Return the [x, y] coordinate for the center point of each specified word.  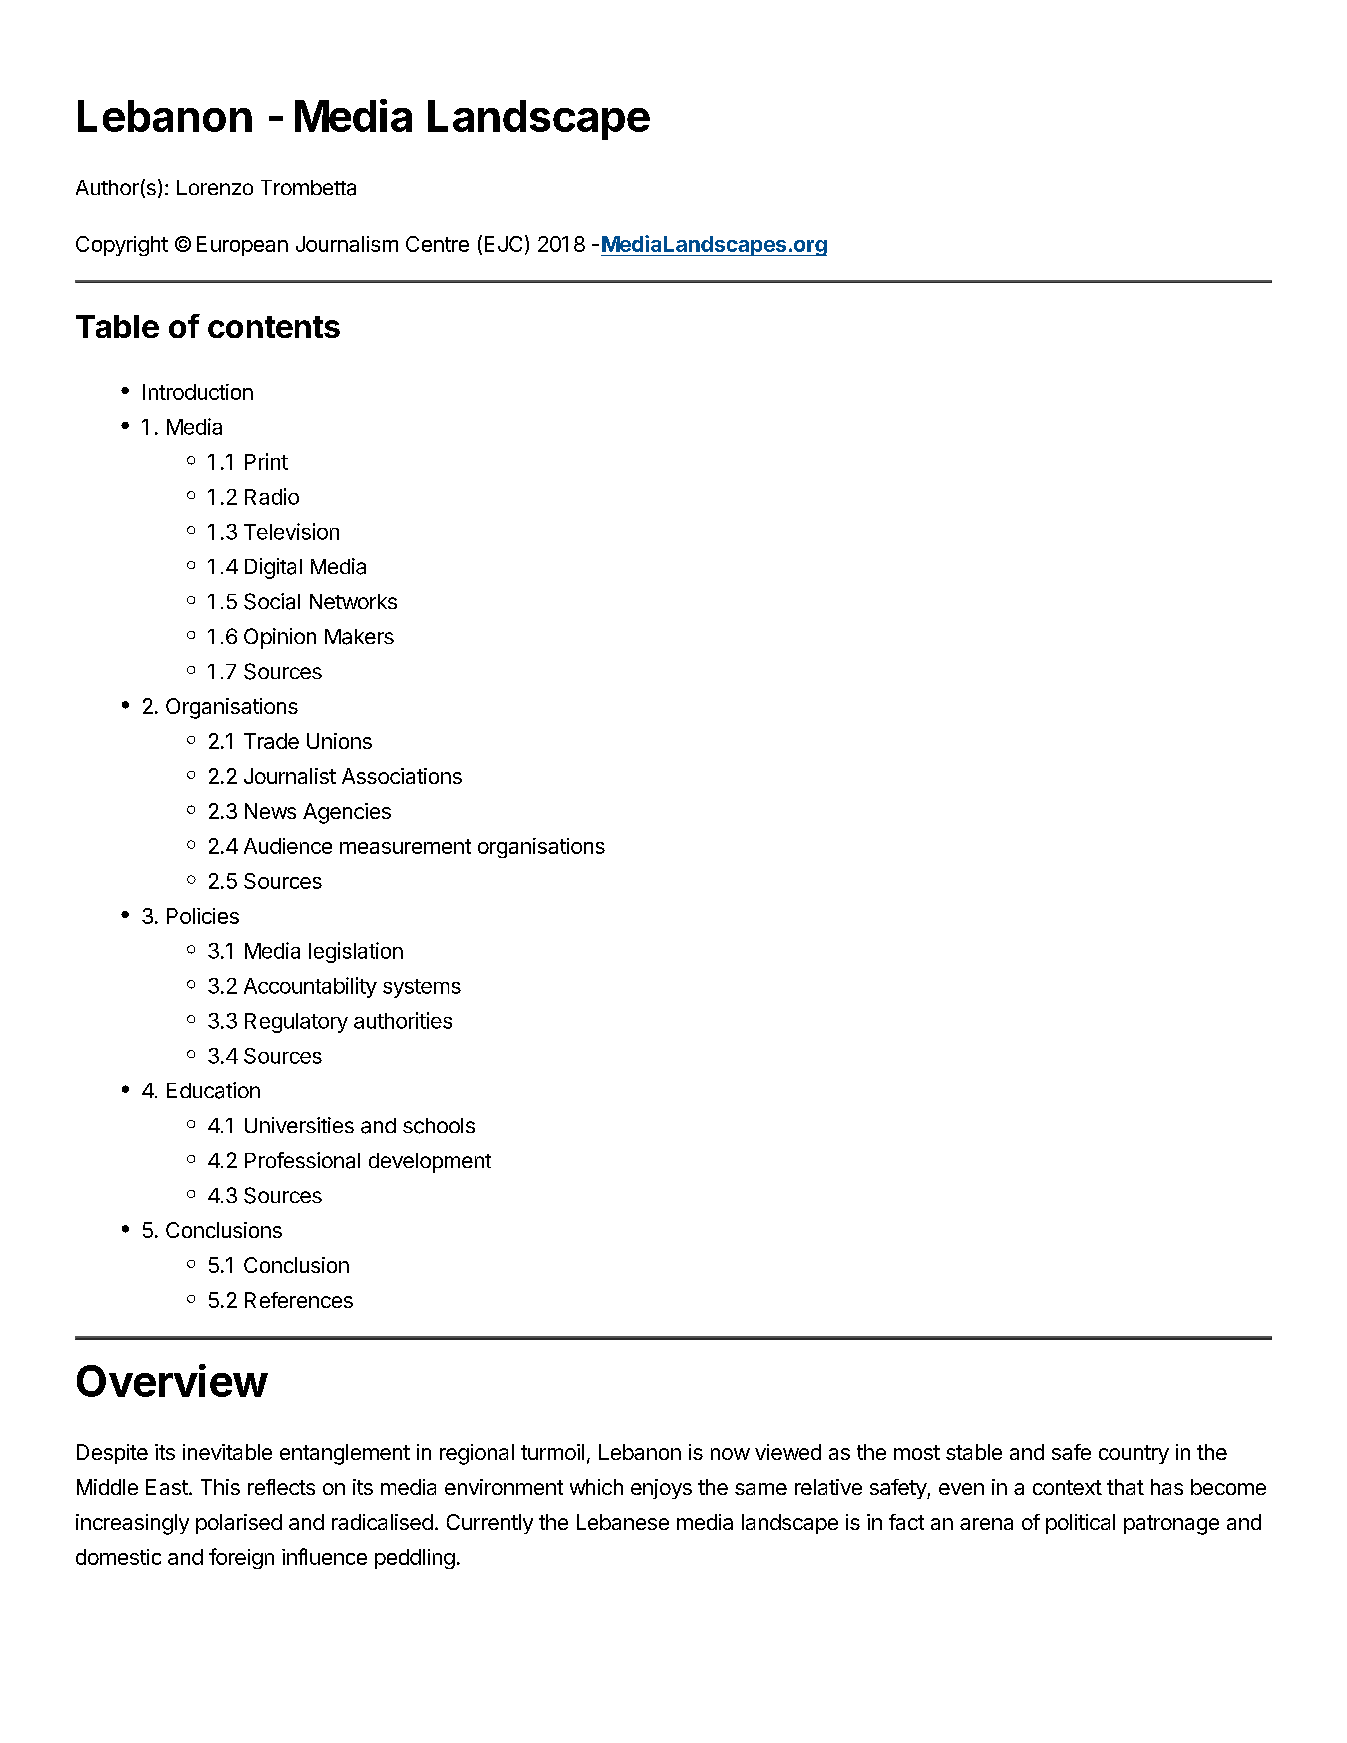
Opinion [280, 638]
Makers [359, 637]
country [1134, 1454]
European [242, 246]
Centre [437, 244]
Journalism [347, 244]
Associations [402, 776]
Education [213, 1090]
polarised [239, 1524]
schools [439, 1126]
